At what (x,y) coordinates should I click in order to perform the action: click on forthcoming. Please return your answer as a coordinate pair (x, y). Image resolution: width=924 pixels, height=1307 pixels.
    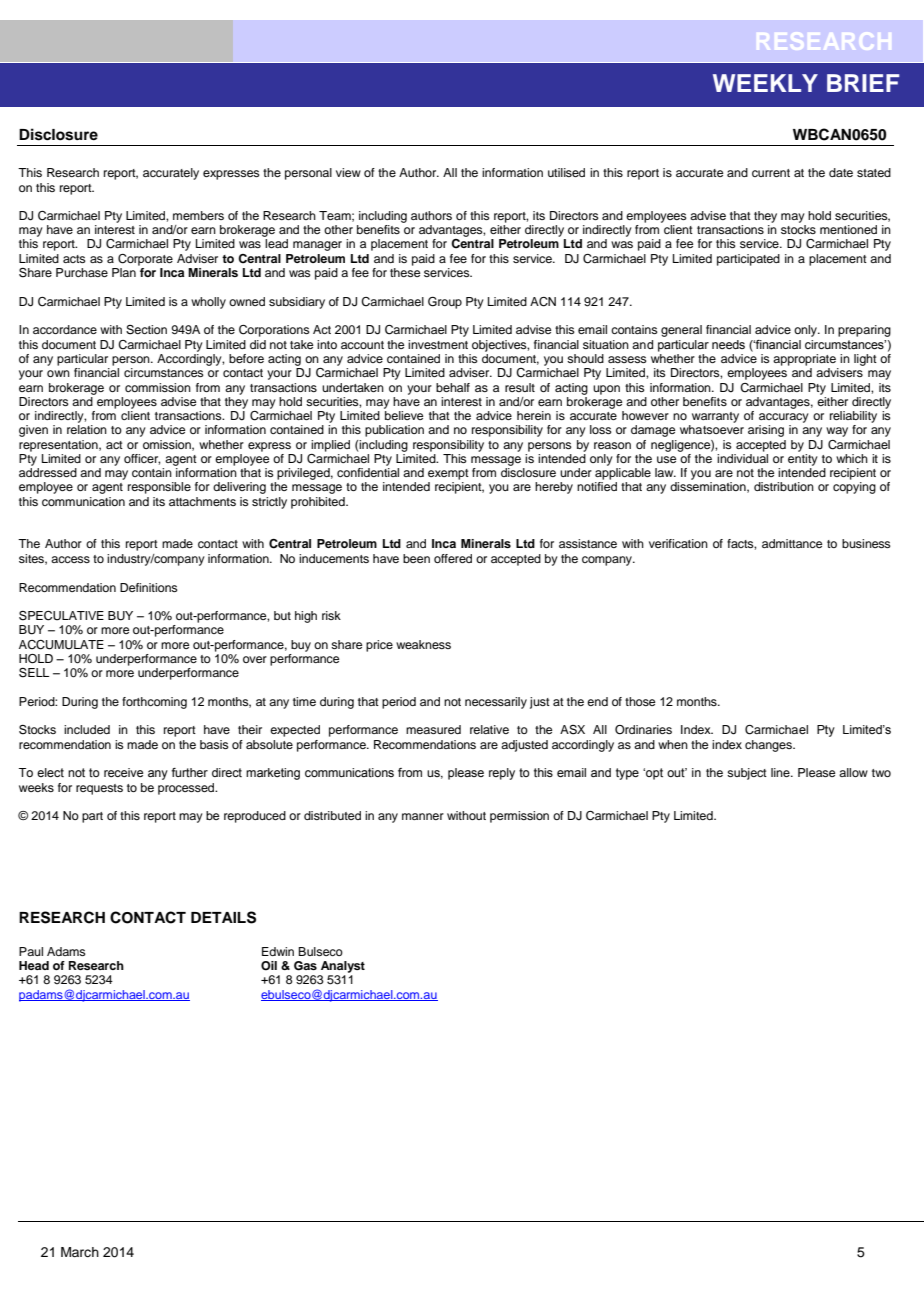
    Looking at the image, I should click on (154, 703).
